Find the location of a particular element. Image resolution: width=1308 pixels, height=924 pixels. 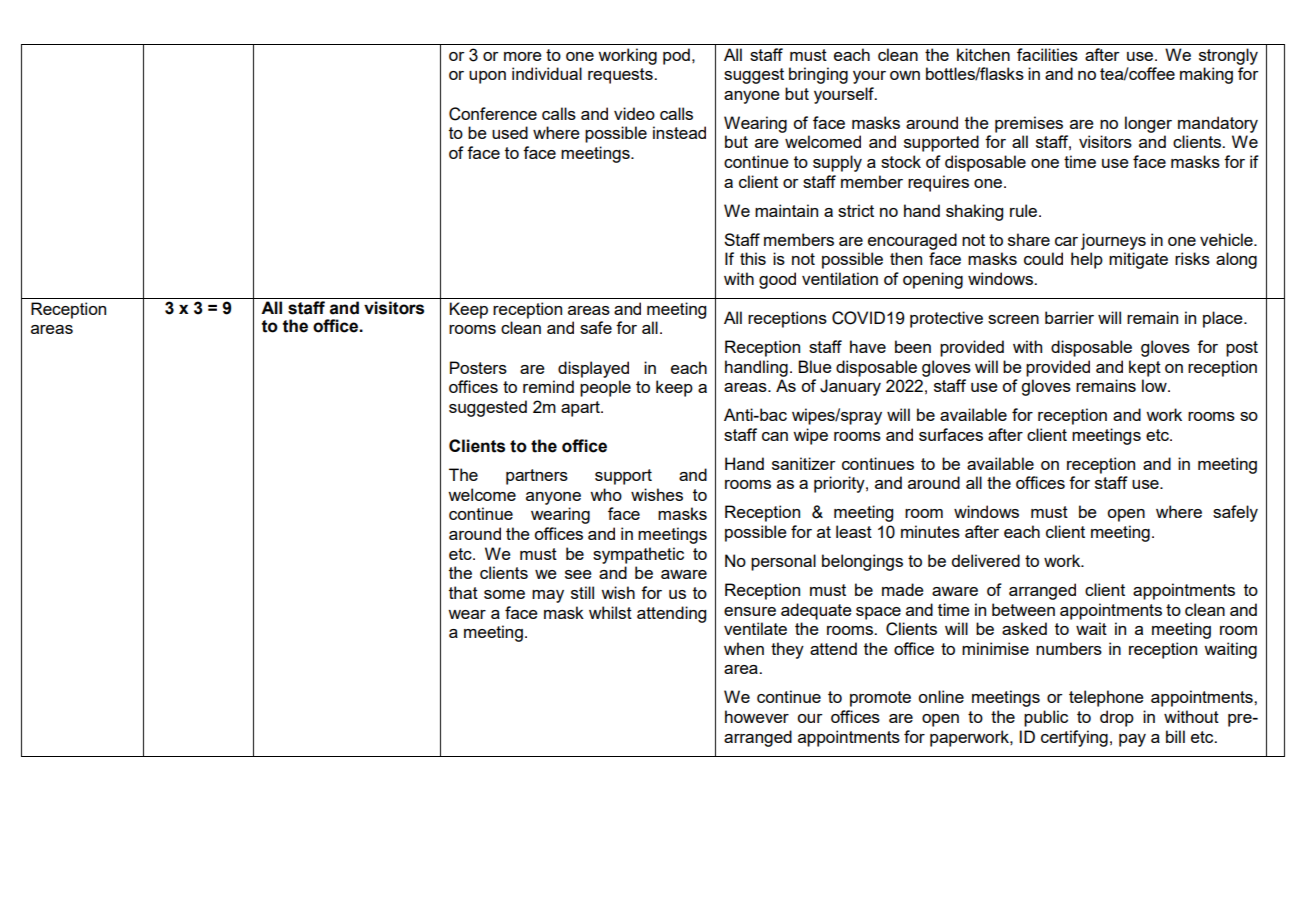

who is located at coordinates (606, 494).
